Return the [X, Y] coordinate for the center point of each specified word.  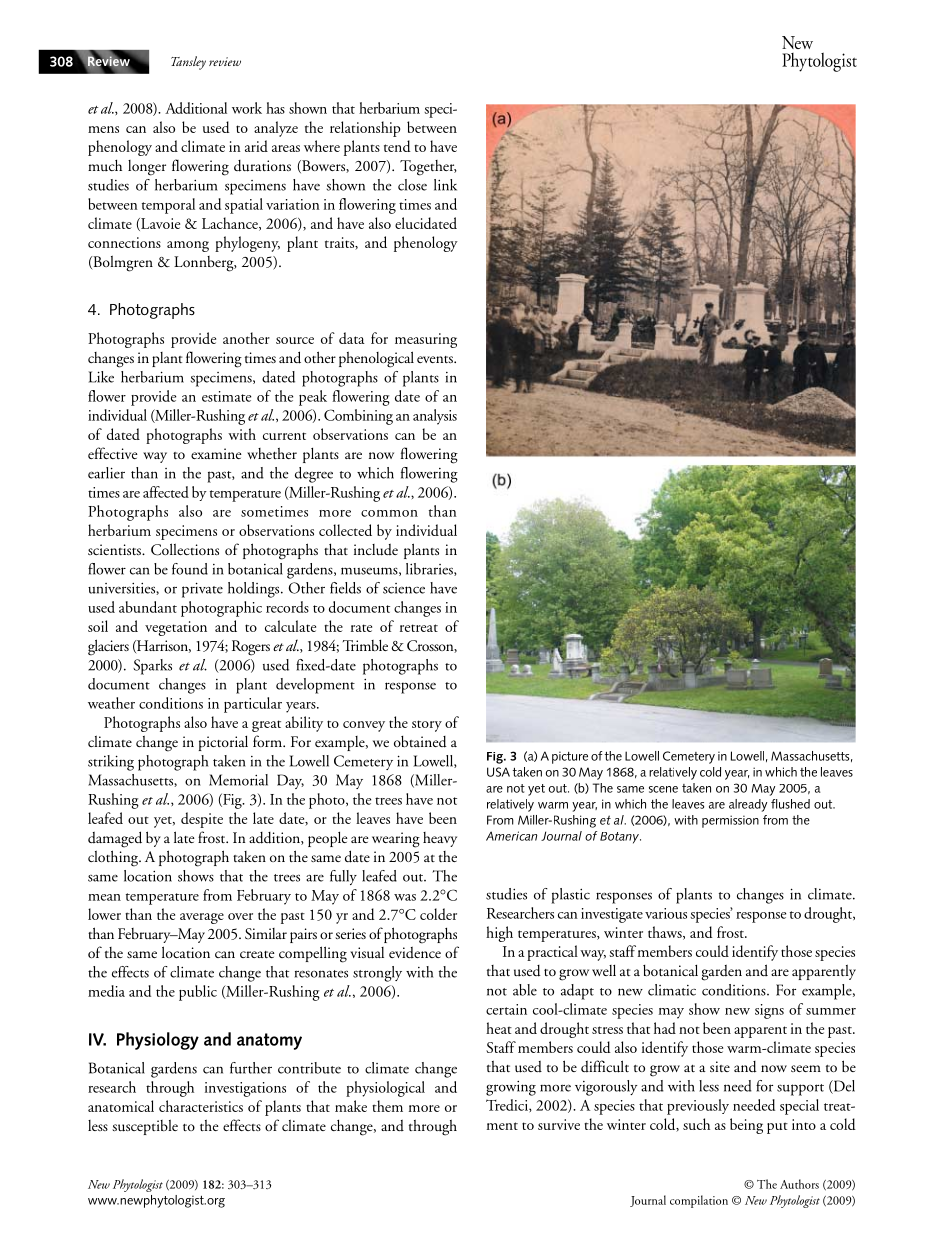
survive [559, 1124]
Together [428, 168]
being [746, 1126]
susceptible [145, 1127]
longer [147, 168]
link [445, 185]
